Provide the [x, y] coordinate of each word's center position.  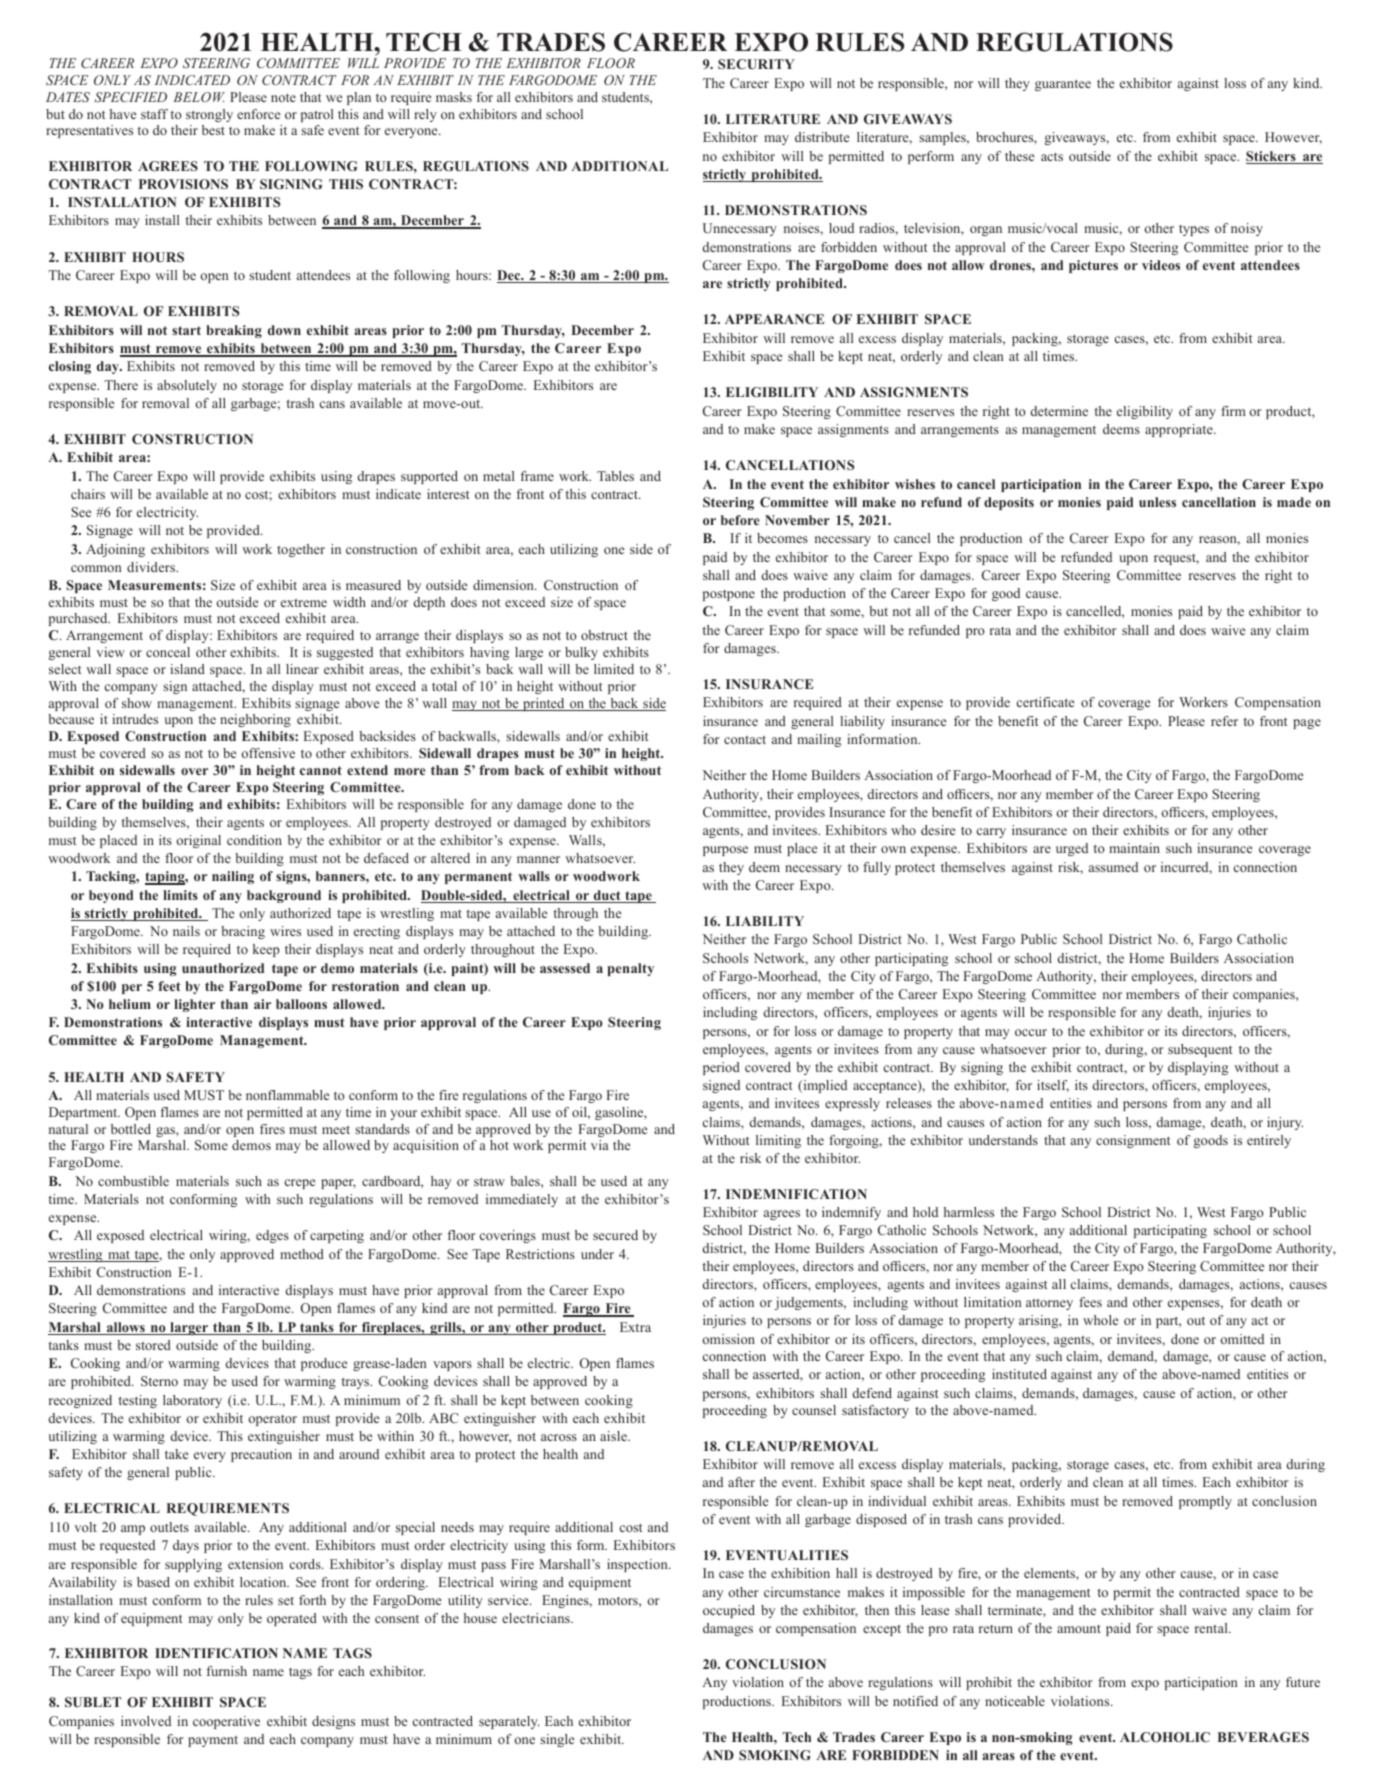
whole [1100, 1320]
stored [153, 1345]
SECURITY [756, 64]
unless [1157, 502]
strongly [209, 115]
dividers [152, 567]
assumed [1113, 867]
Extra [635, 1327]
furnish [226, 1671]
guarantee [1063, 85]
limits [180, 895]
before [740, 520]
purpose [725, 851]
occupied [729, 1611]
